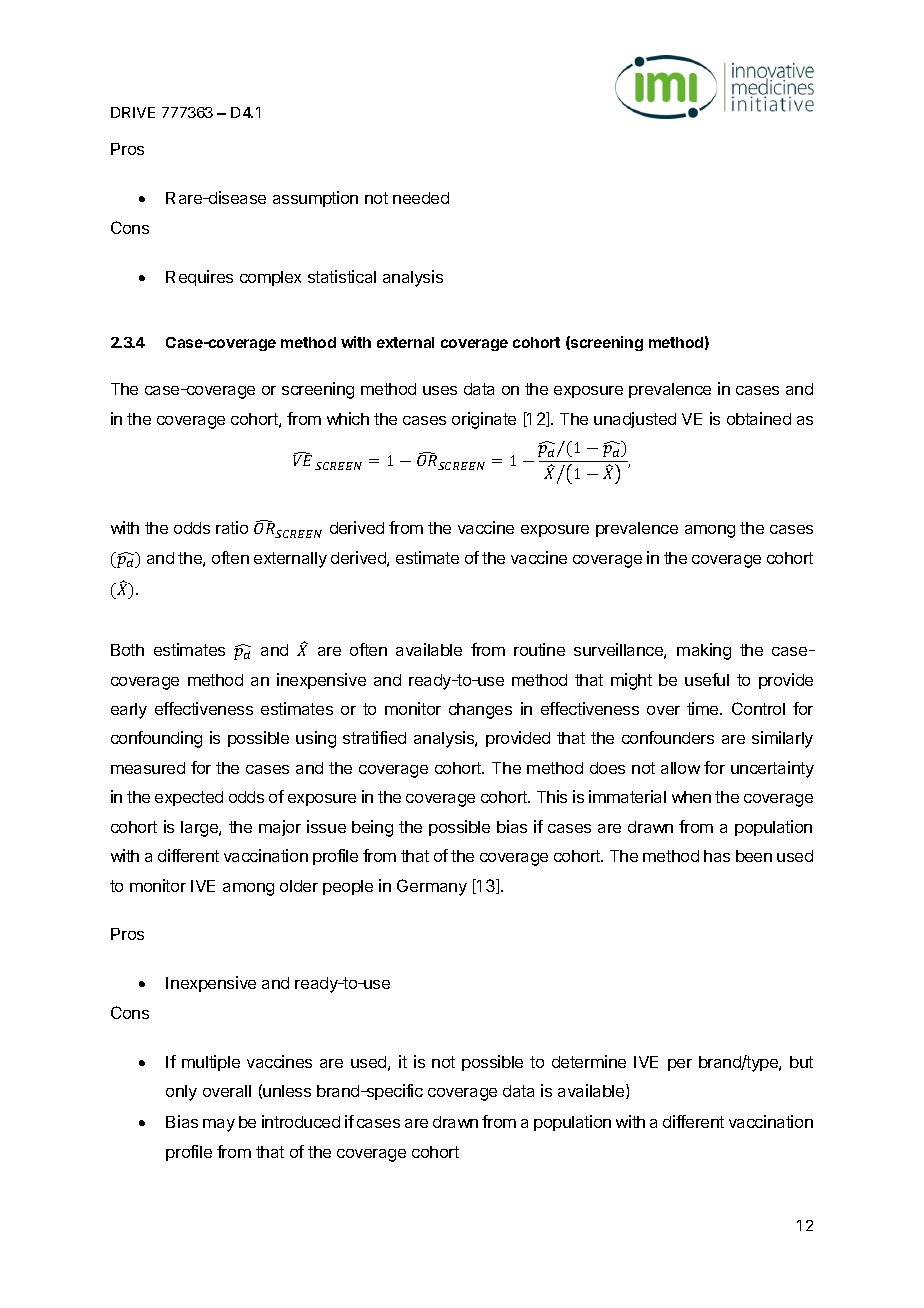 Image resolution: width=924 pixels, height=1308 pixels. I want to click on Requires, so click(199, 278).
